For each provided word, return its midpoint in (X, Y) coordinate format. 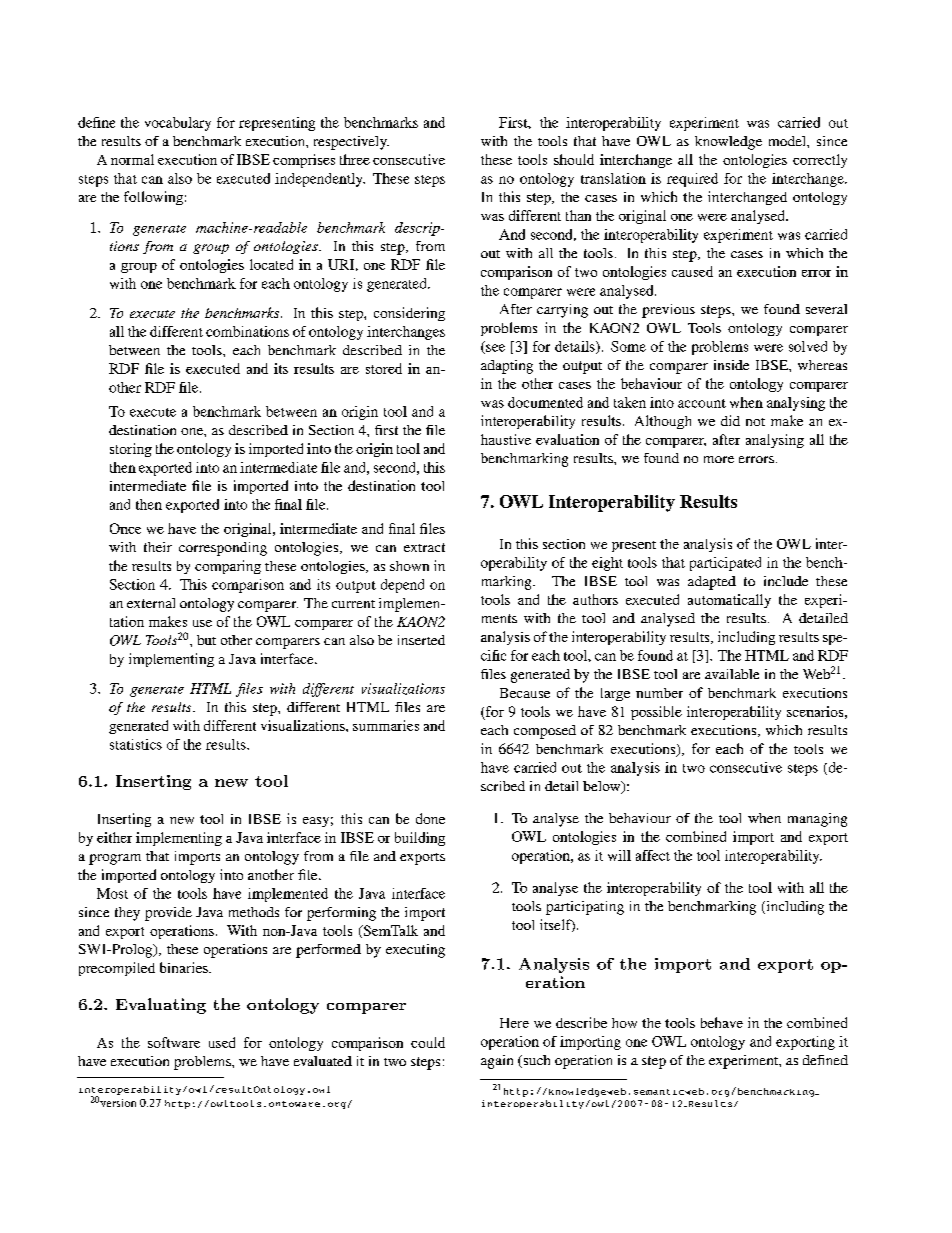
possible (656, 713)
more (719, 459)
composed (545, 732)
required (692, 180)
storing (131, 450)
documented (545, 402)
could (428, 1042)
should (574, 159)
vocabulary (178, 124)
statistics (136, 744)
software (174, 1042)
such (535, 1061)
